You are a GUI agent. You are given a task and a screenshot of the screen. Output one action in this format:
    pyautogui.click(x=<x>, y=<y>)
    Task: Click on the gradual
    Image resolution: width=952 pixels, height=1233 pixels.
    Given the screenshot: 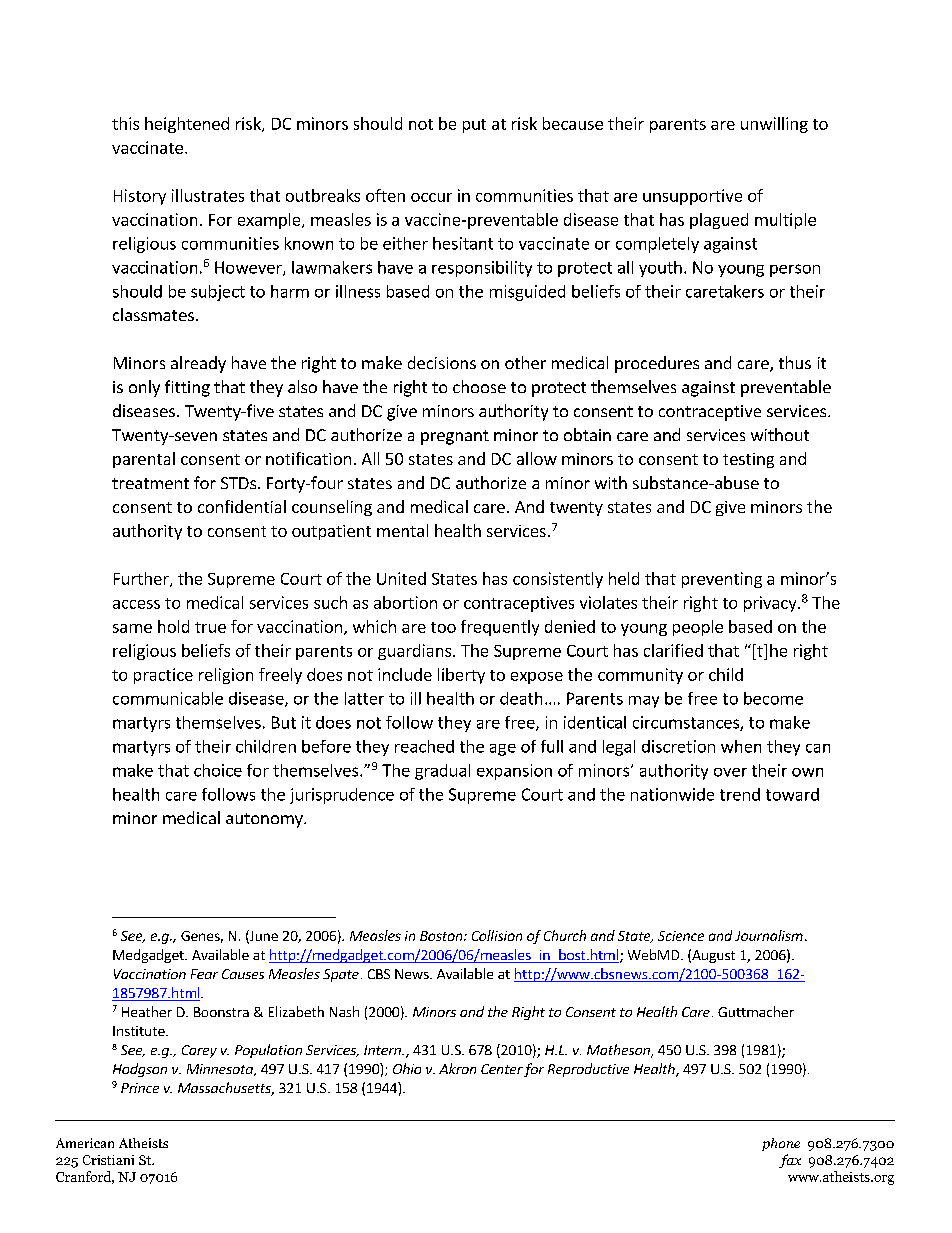 What is the action you would take?
    pyautogui.click(x=442, y=772)
